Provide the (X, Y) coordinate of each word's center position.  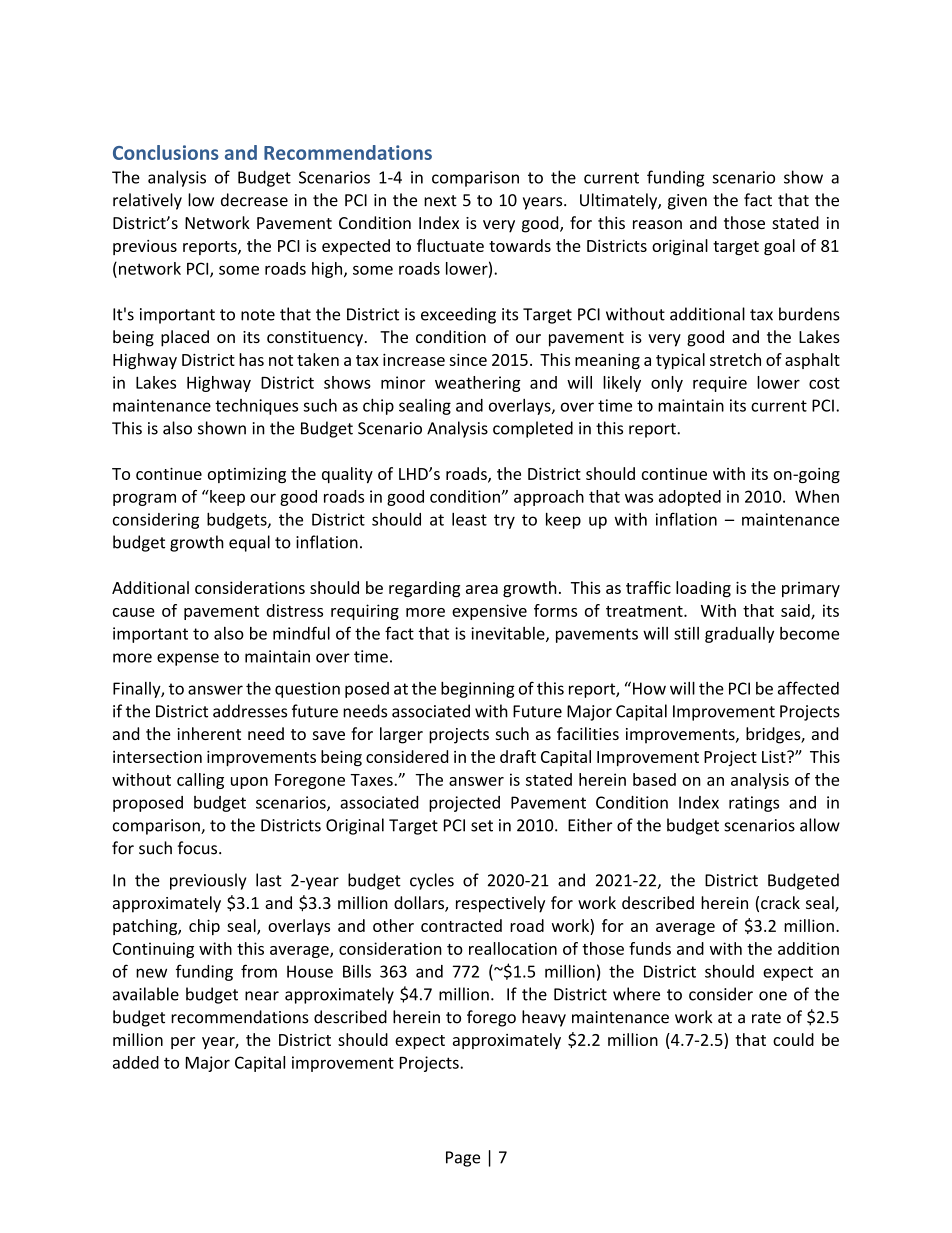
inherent (209, 733)
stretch (735, 359)
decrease (254, 200)
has (251, 359)
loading (703, 589)
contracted (461, 925)
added (136, 1062)
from (259, 971)
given (687, 202)
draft (518, 756)
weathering (478, 384)
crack (780, 902)
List (775, 756)
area (482, 589)
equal (249, 543)
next (440, 201)
